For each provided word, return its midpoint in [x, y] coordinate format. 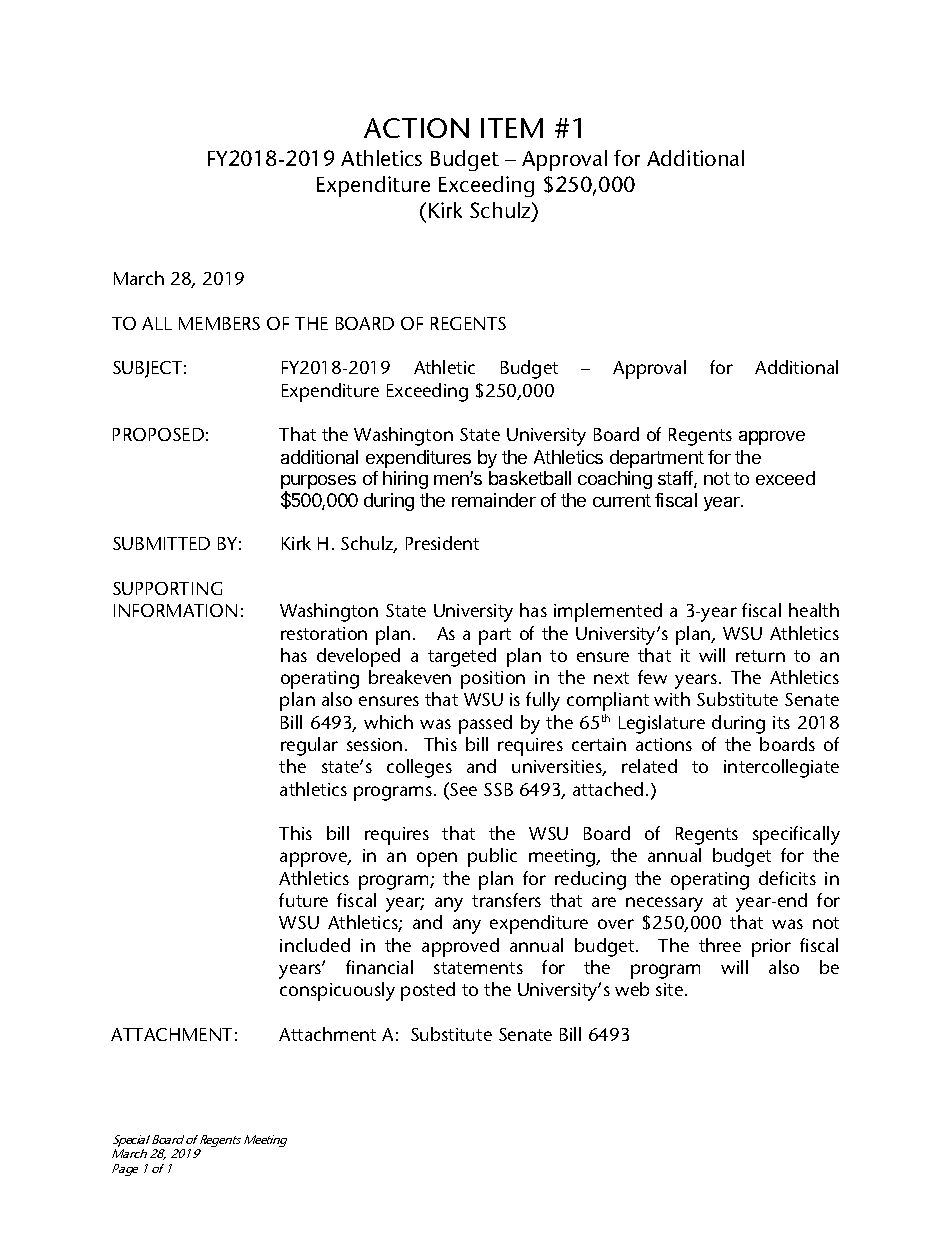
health [814, 610]
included [315, 945]
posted [428, 991]
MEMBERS [219, 323]
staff [676, 479]
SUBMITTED [161, 543]
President [442, 543]
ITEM [512, 128]
